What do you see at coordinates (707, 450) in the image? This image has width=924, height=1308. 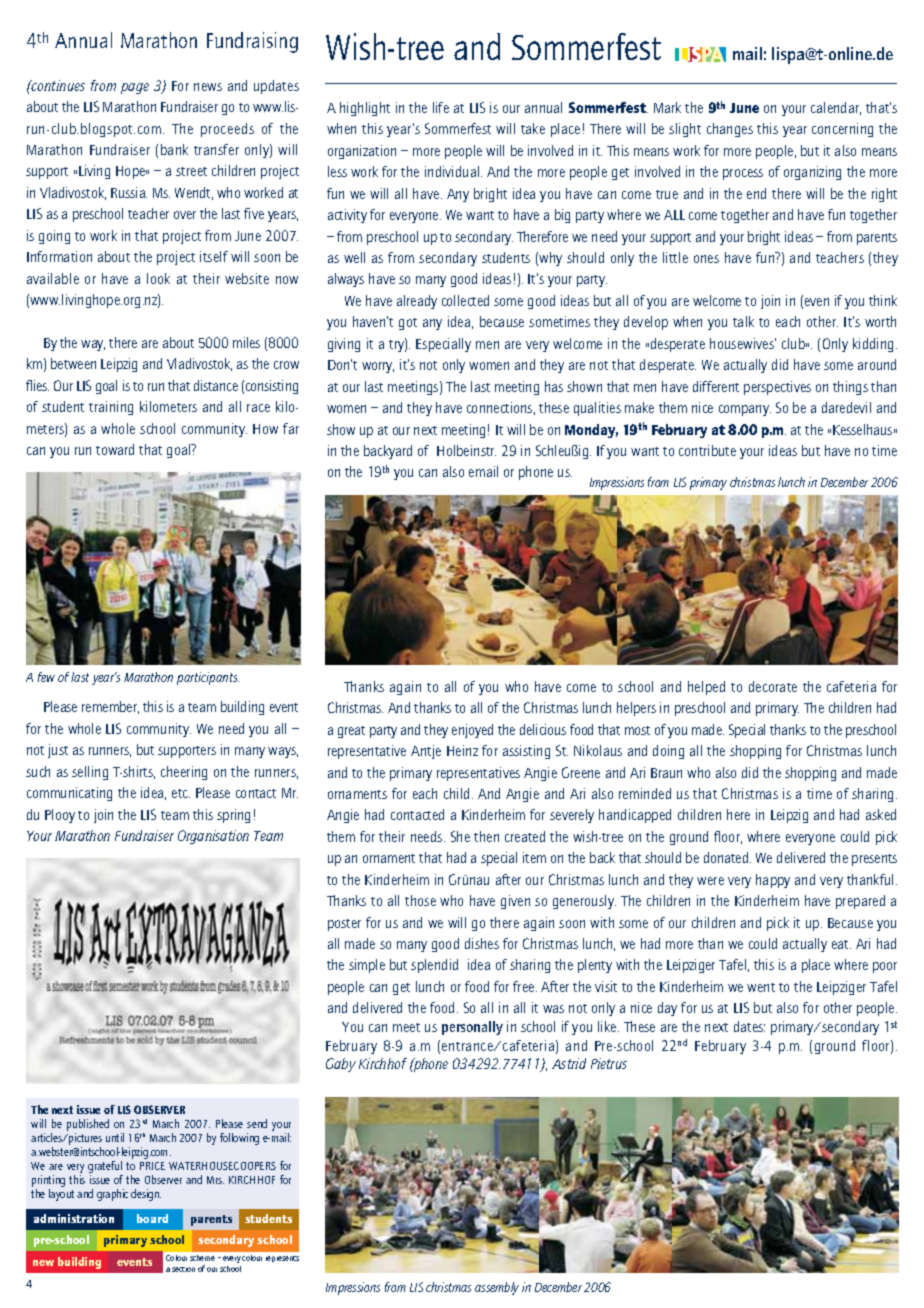 I see `contribute` at bounding box center [707, 450].
